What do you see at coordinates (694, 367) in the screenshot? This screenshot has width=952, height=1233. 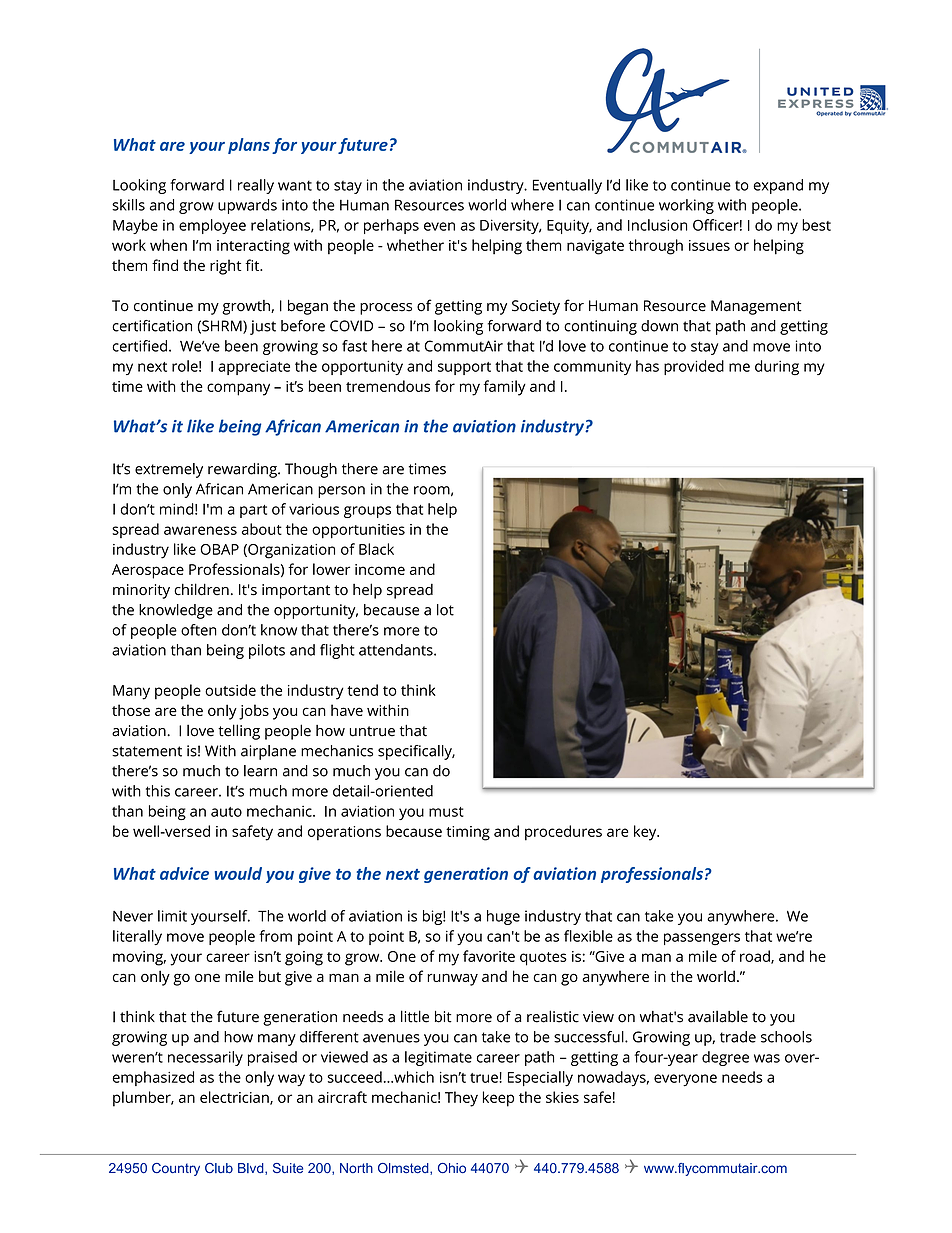 I see `provided` at bounding box center [694, 367].
